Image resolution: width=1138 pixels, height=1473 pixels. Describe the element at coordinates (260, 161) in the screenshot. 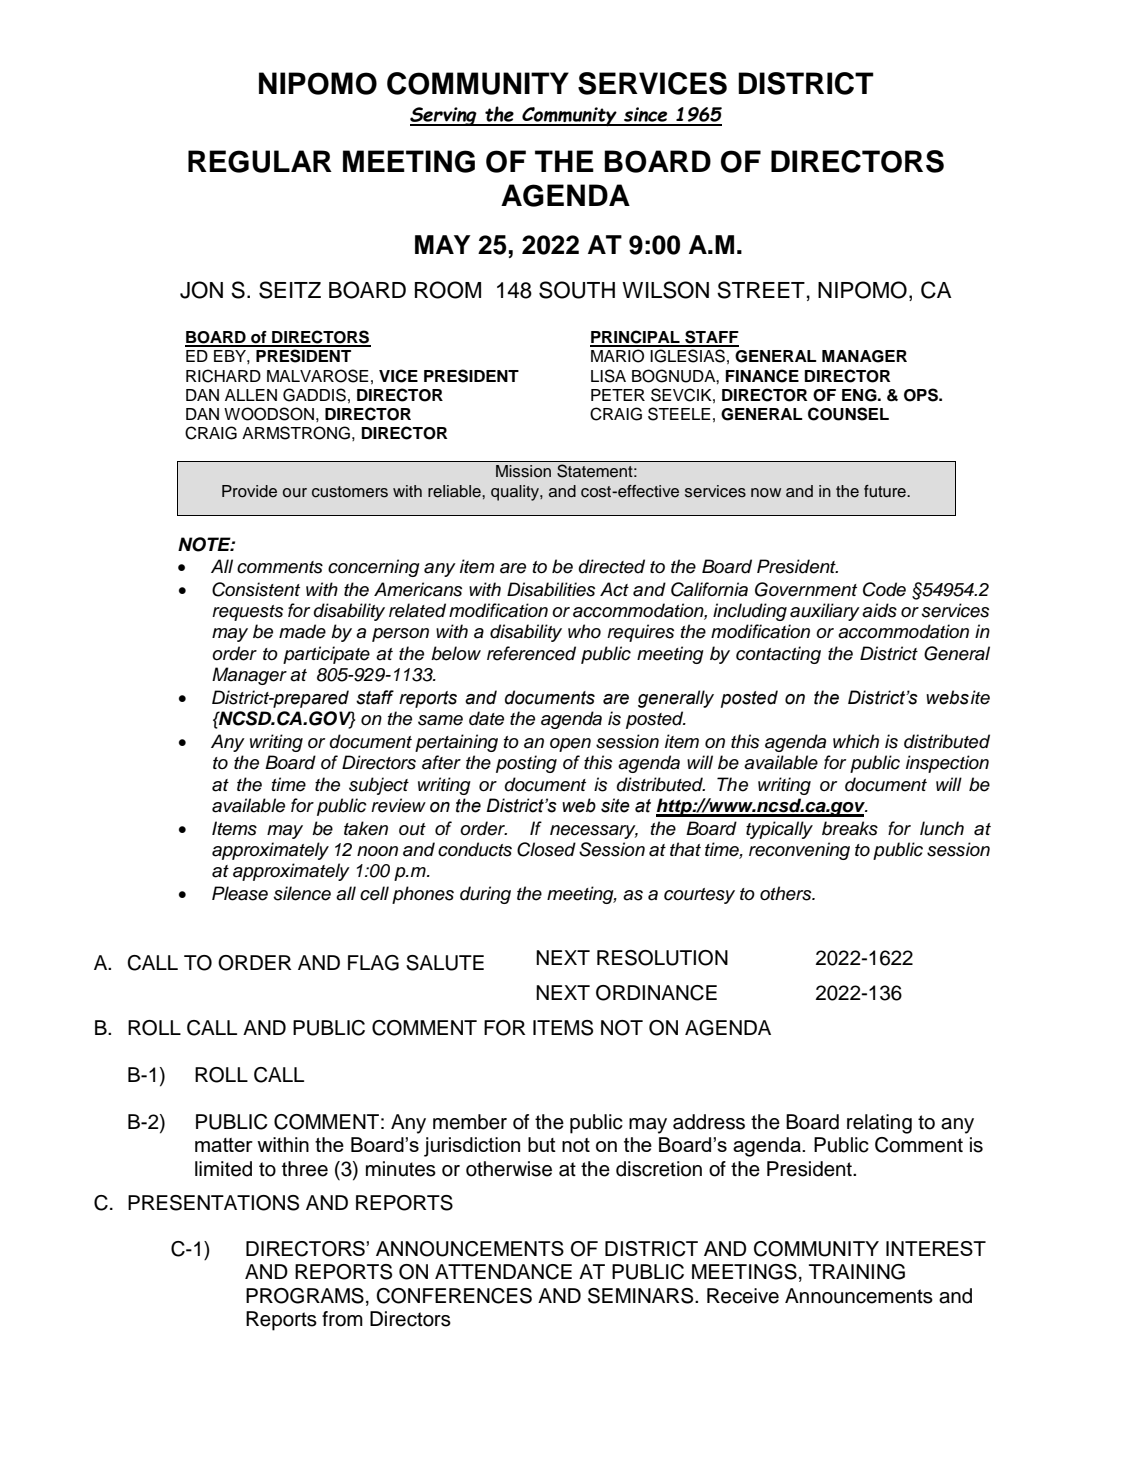

I see `REGULAR` at that location.
